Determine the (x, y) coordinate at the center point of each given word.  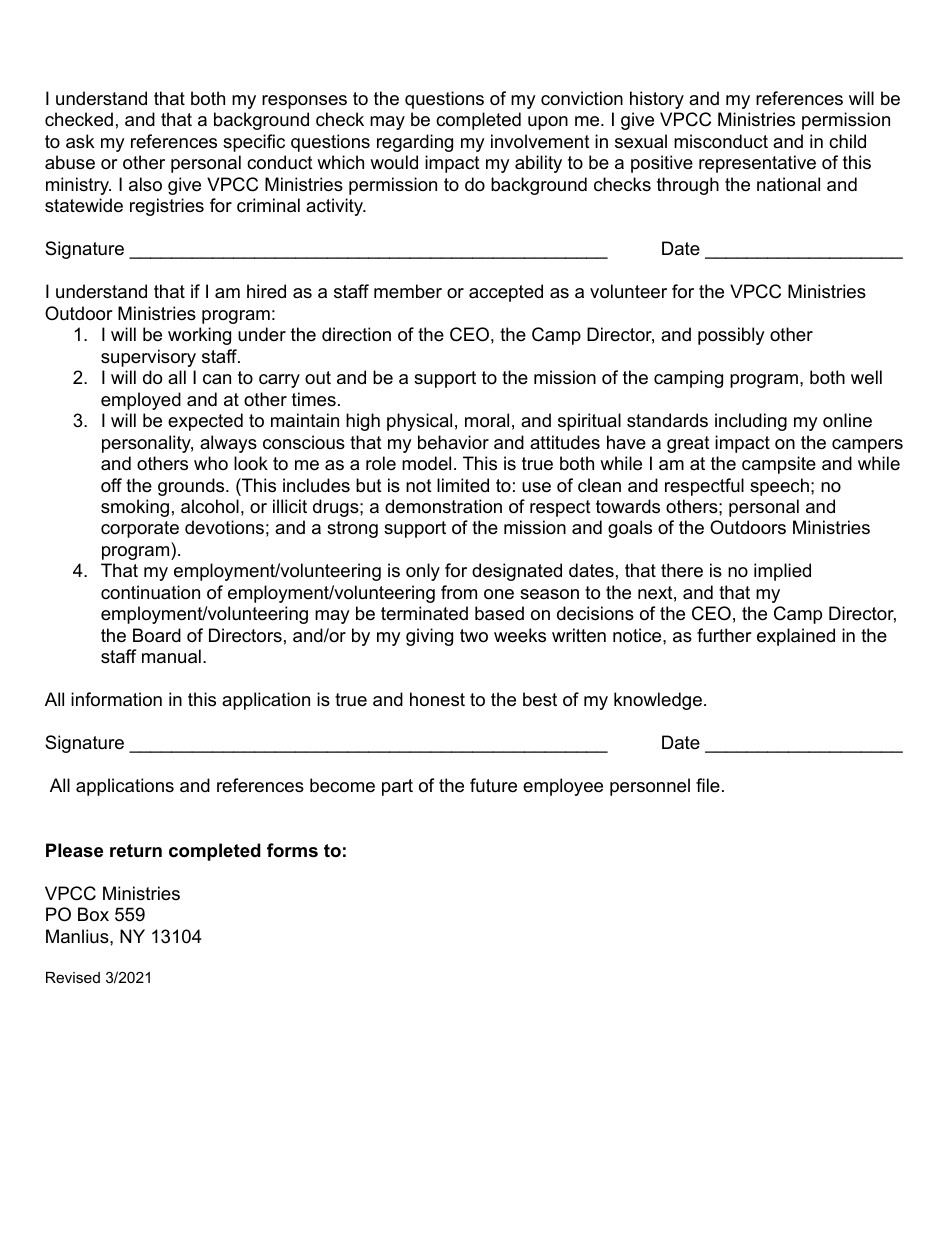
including (751, 422)
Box (93, 914)
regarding (415, 143)
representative (757, 164)
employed (141, 401)
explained (796, 637)
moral (487, 420)
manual (171, 656)
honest (437, 699)
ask (80, 141)
